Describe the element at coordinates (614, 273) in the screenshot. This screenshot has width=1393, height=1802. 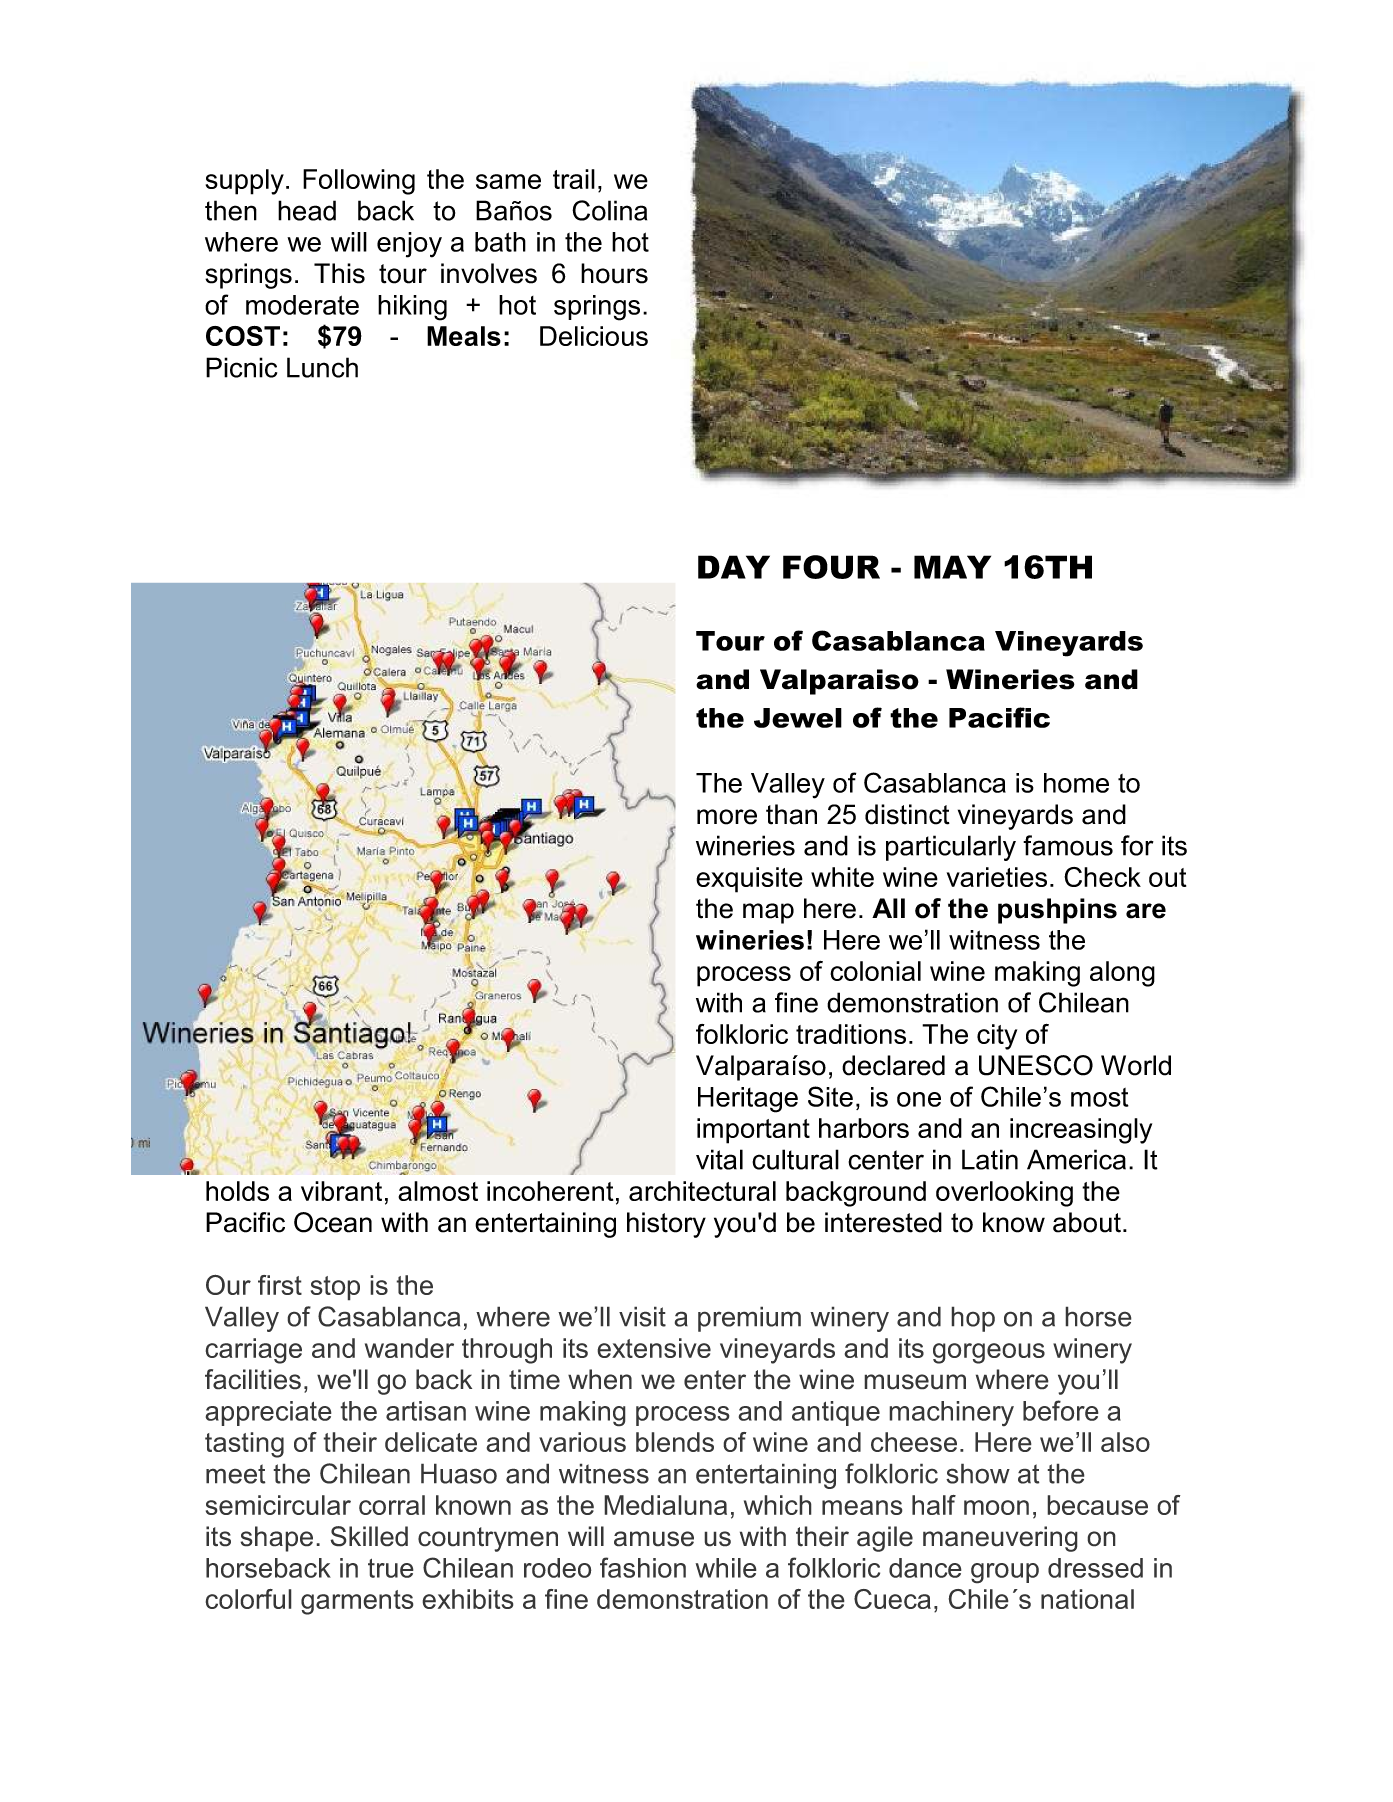
I see `hours` at that location.
